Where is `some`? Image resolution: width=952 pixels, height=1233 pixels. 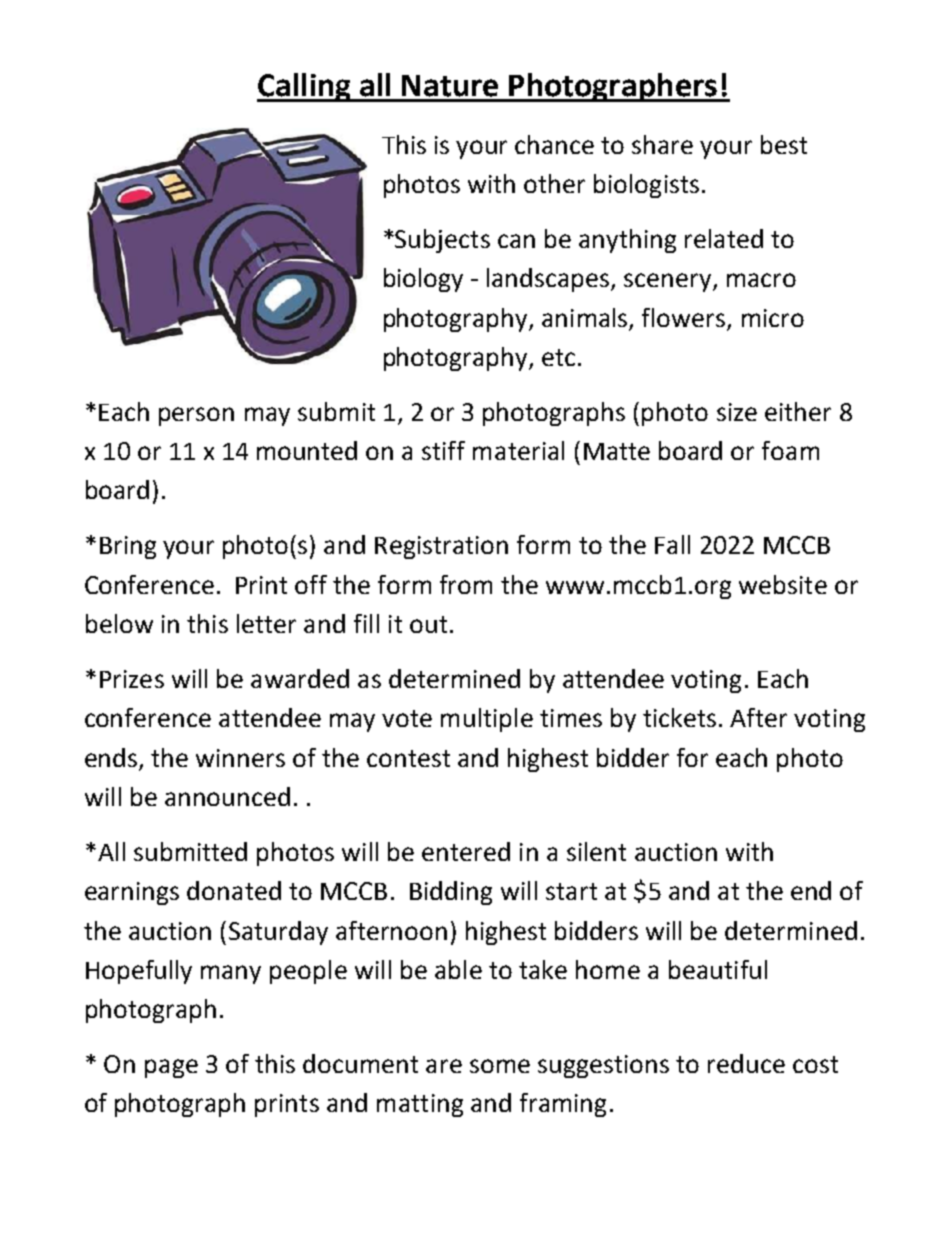
some is located at coordinates (500, 1066).
